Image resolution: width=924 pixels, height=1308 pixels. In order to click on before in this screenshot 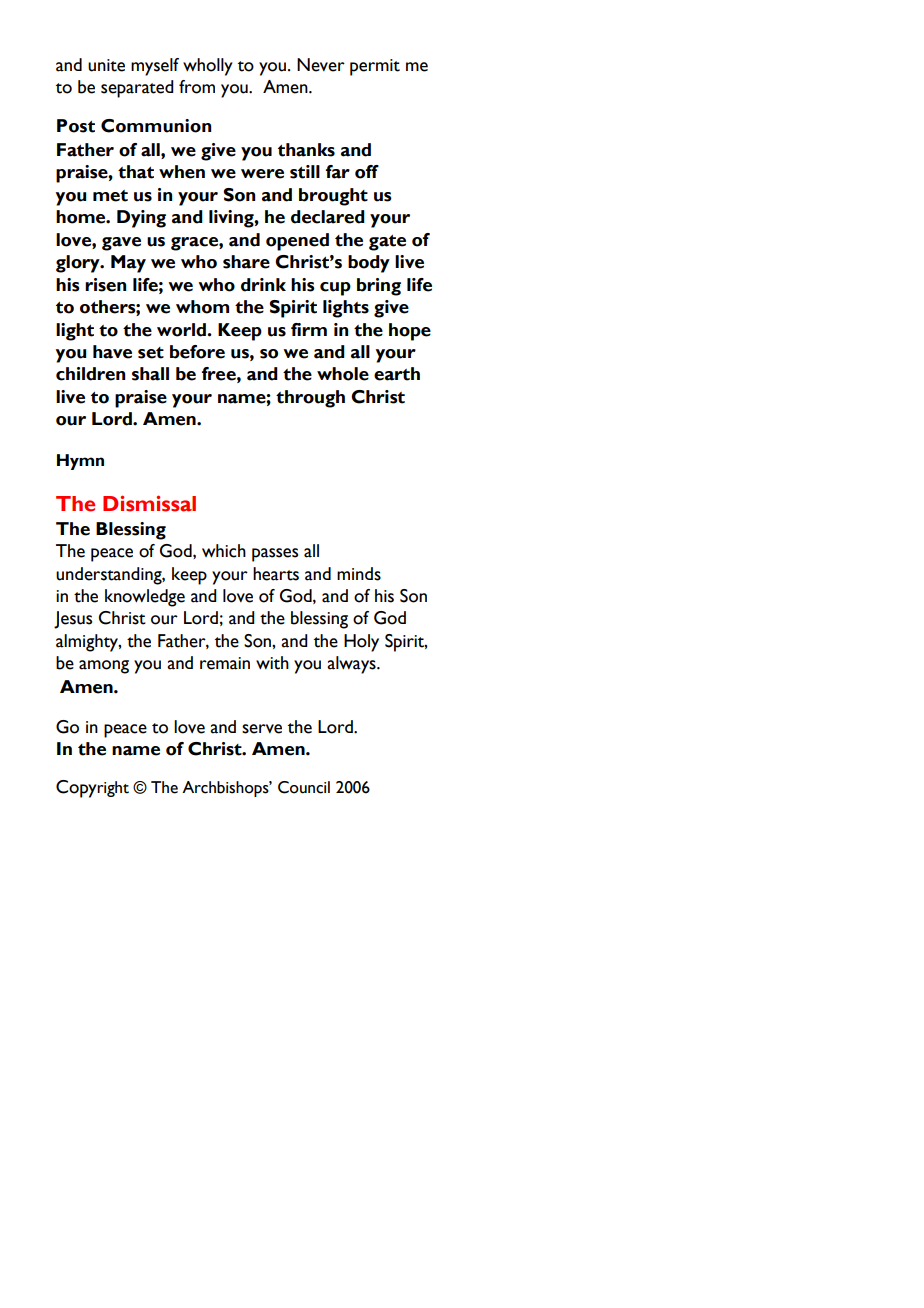, I will do `click(197, 352)`.
